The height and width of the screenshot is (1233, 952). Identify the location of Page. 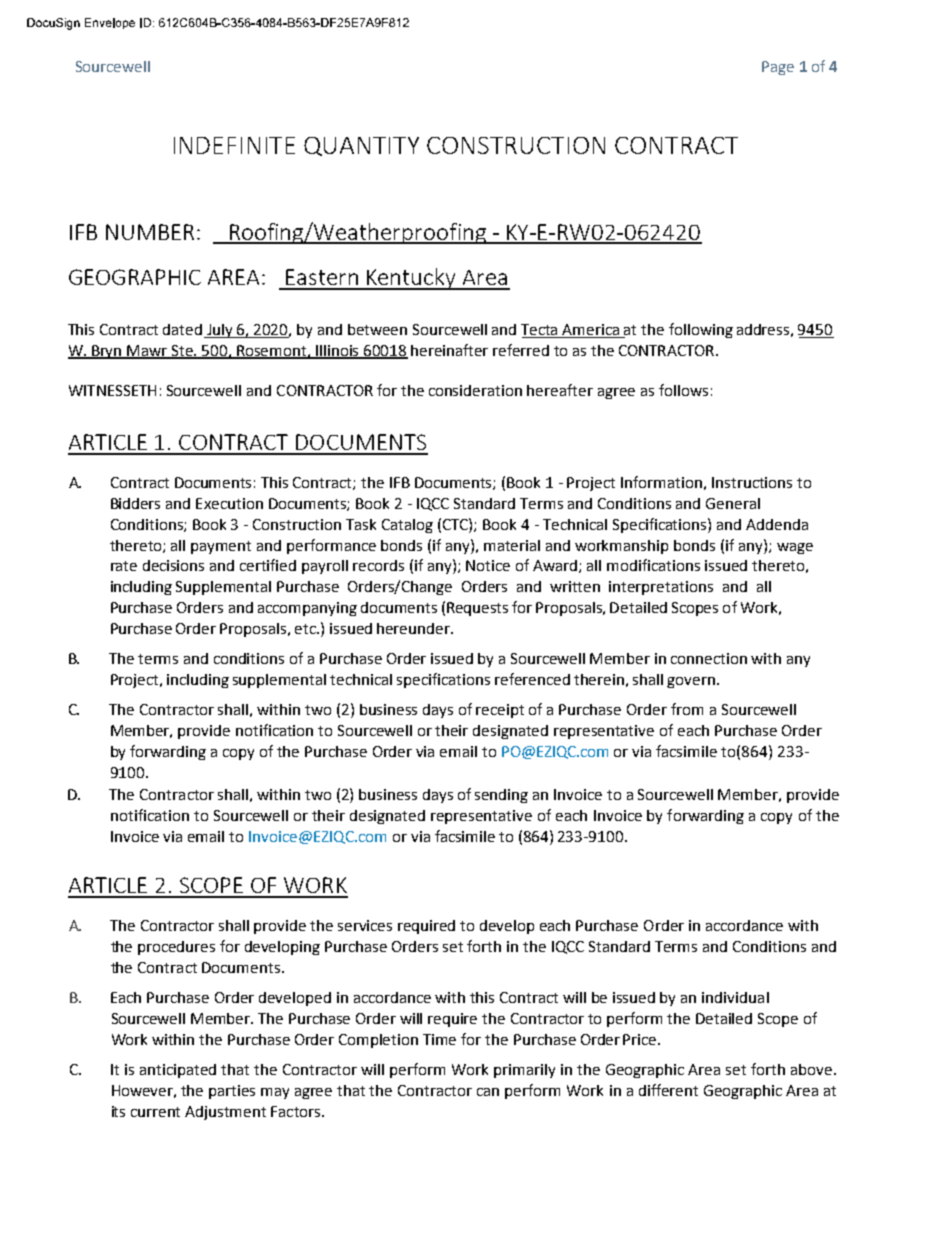
(778, 68).
